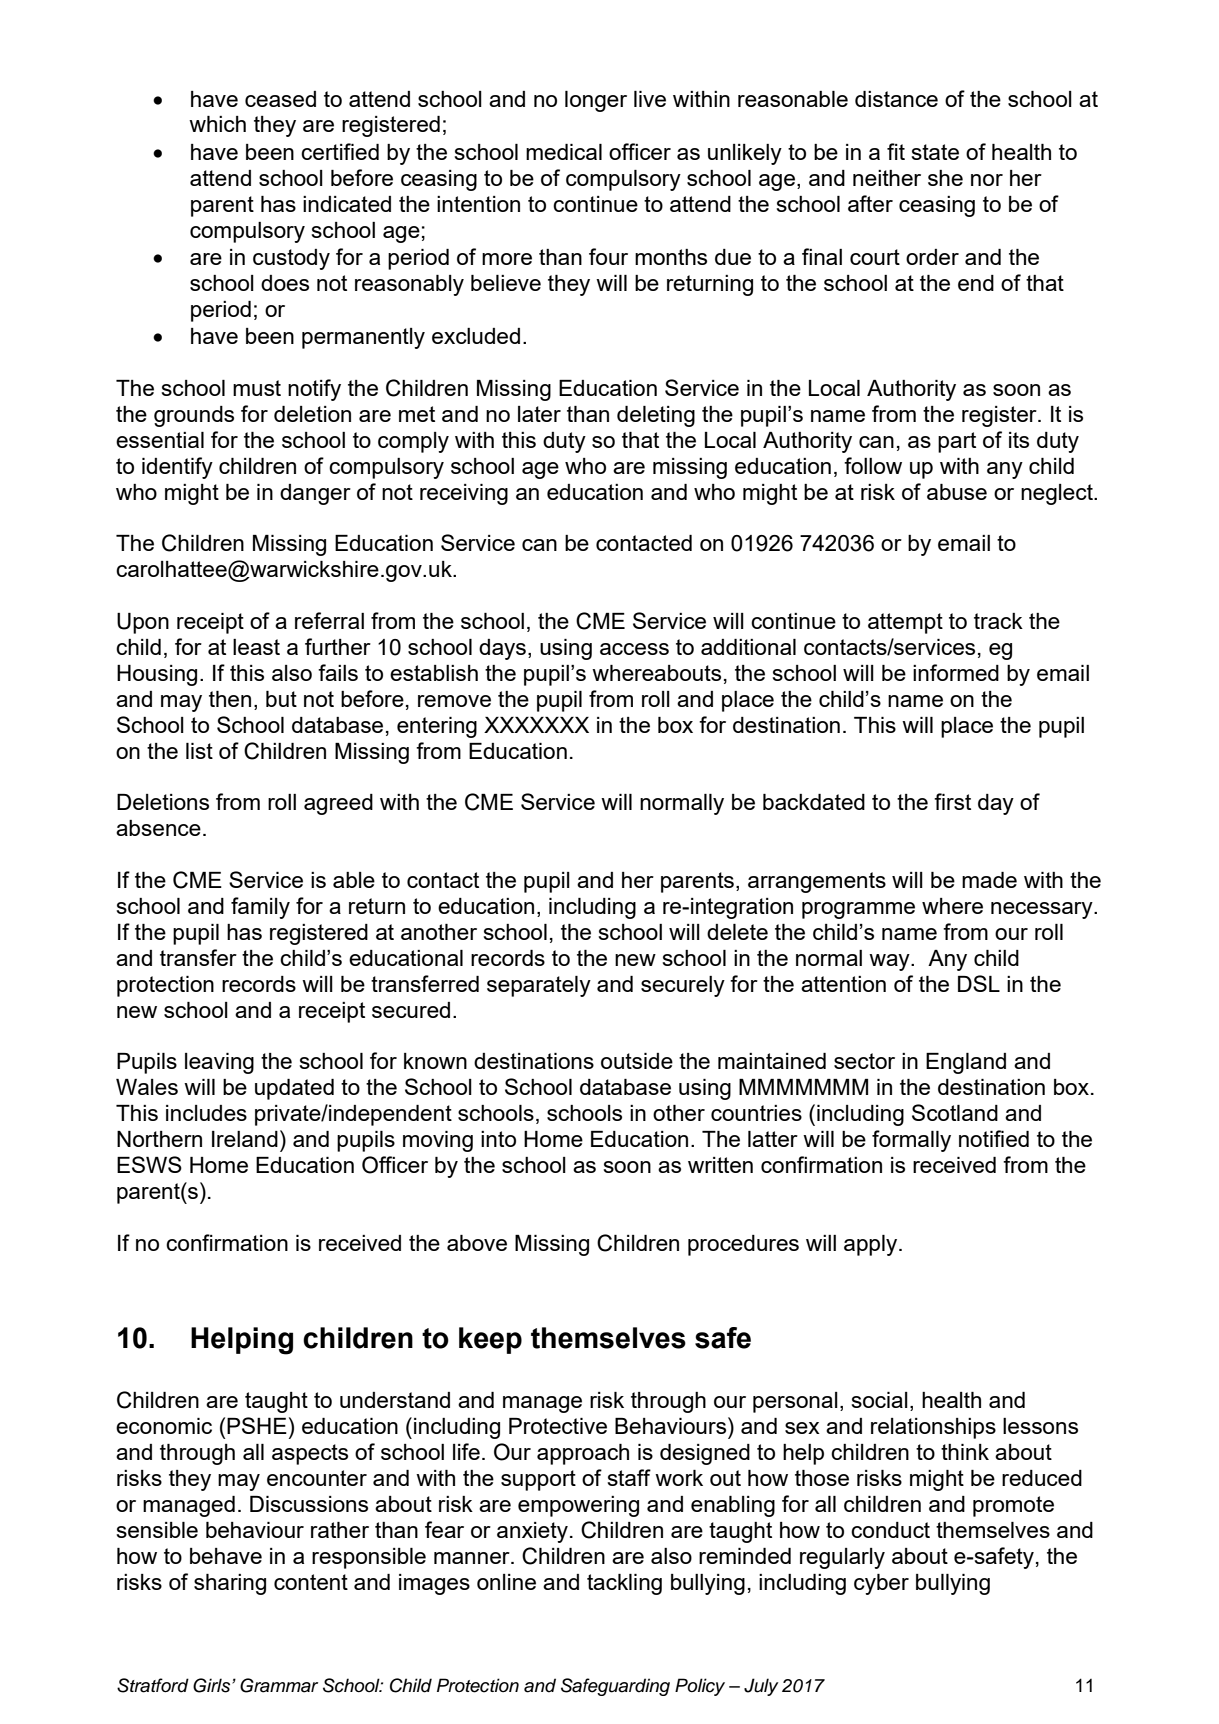 This screenshot has width=1219, height=1724. I want to click on Scotland, so click(955, 1112).
